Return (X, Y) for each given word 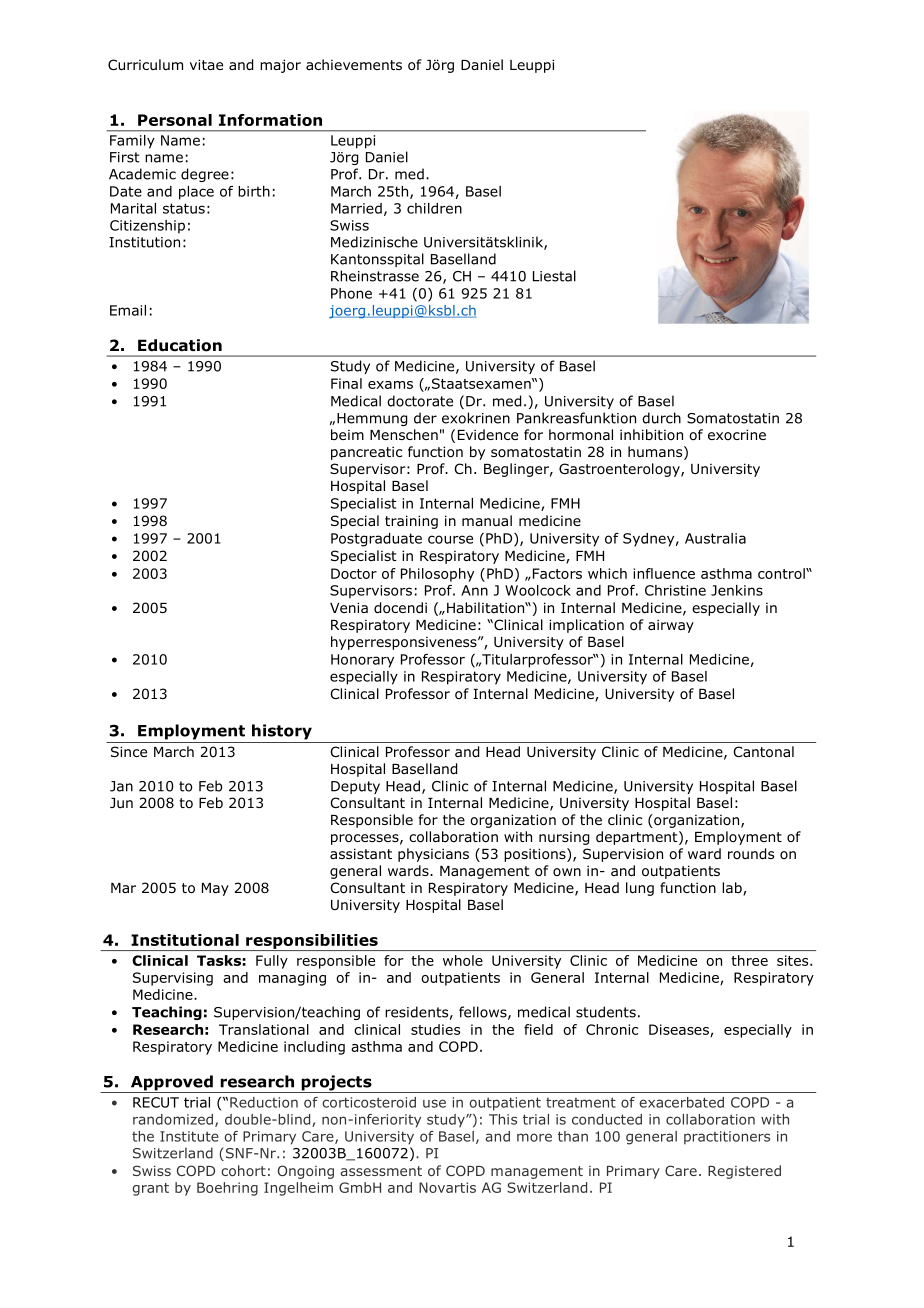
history (282, 732)
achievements (354, 64)
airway (671, 626)
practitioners (727, 1137)
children (434, 208)
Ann (474, 590)
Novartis (447, 1187)
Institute (189, 1136)
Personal (175, 120)
